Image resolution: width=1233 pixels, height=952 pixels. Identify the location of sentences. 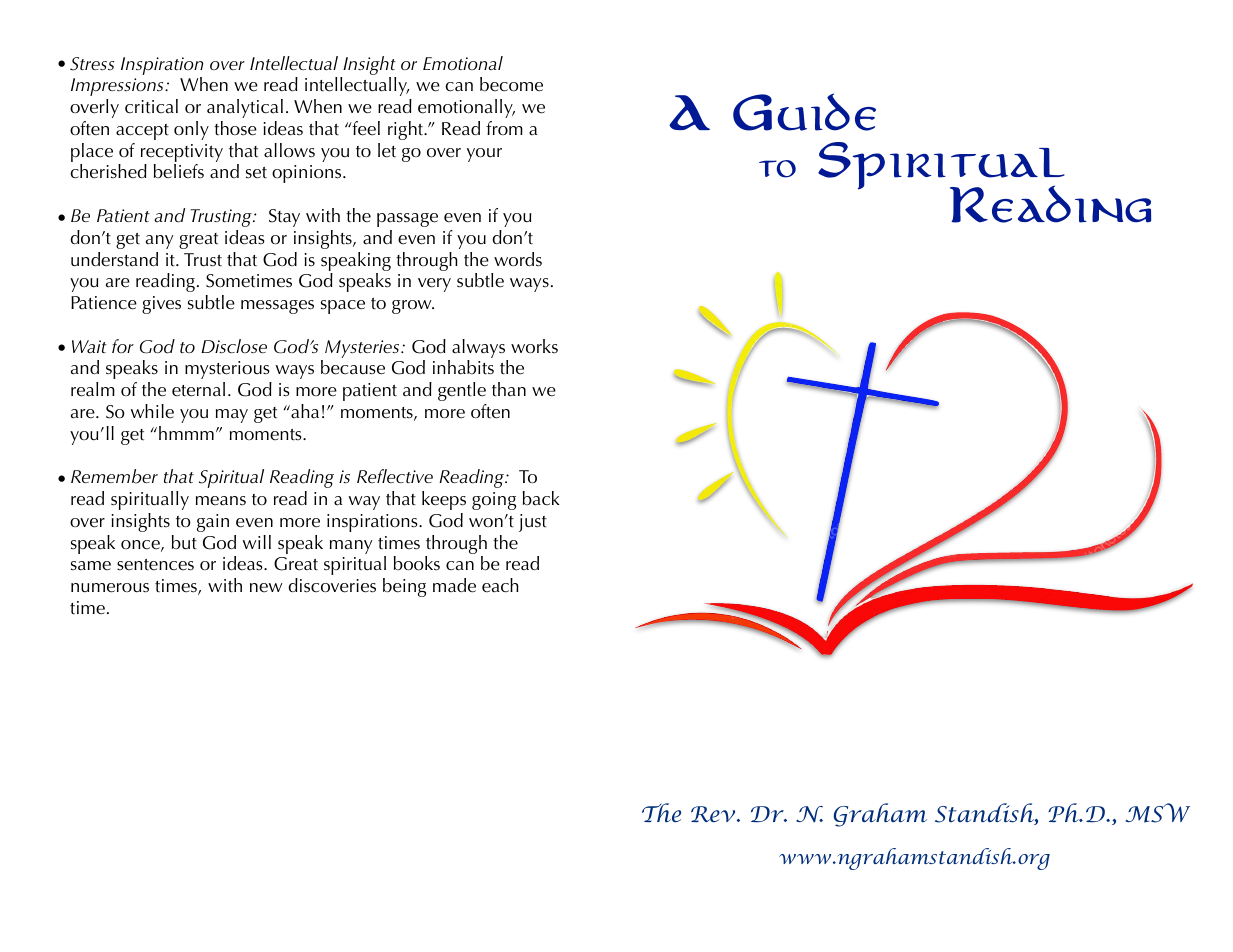
(155, 565).
